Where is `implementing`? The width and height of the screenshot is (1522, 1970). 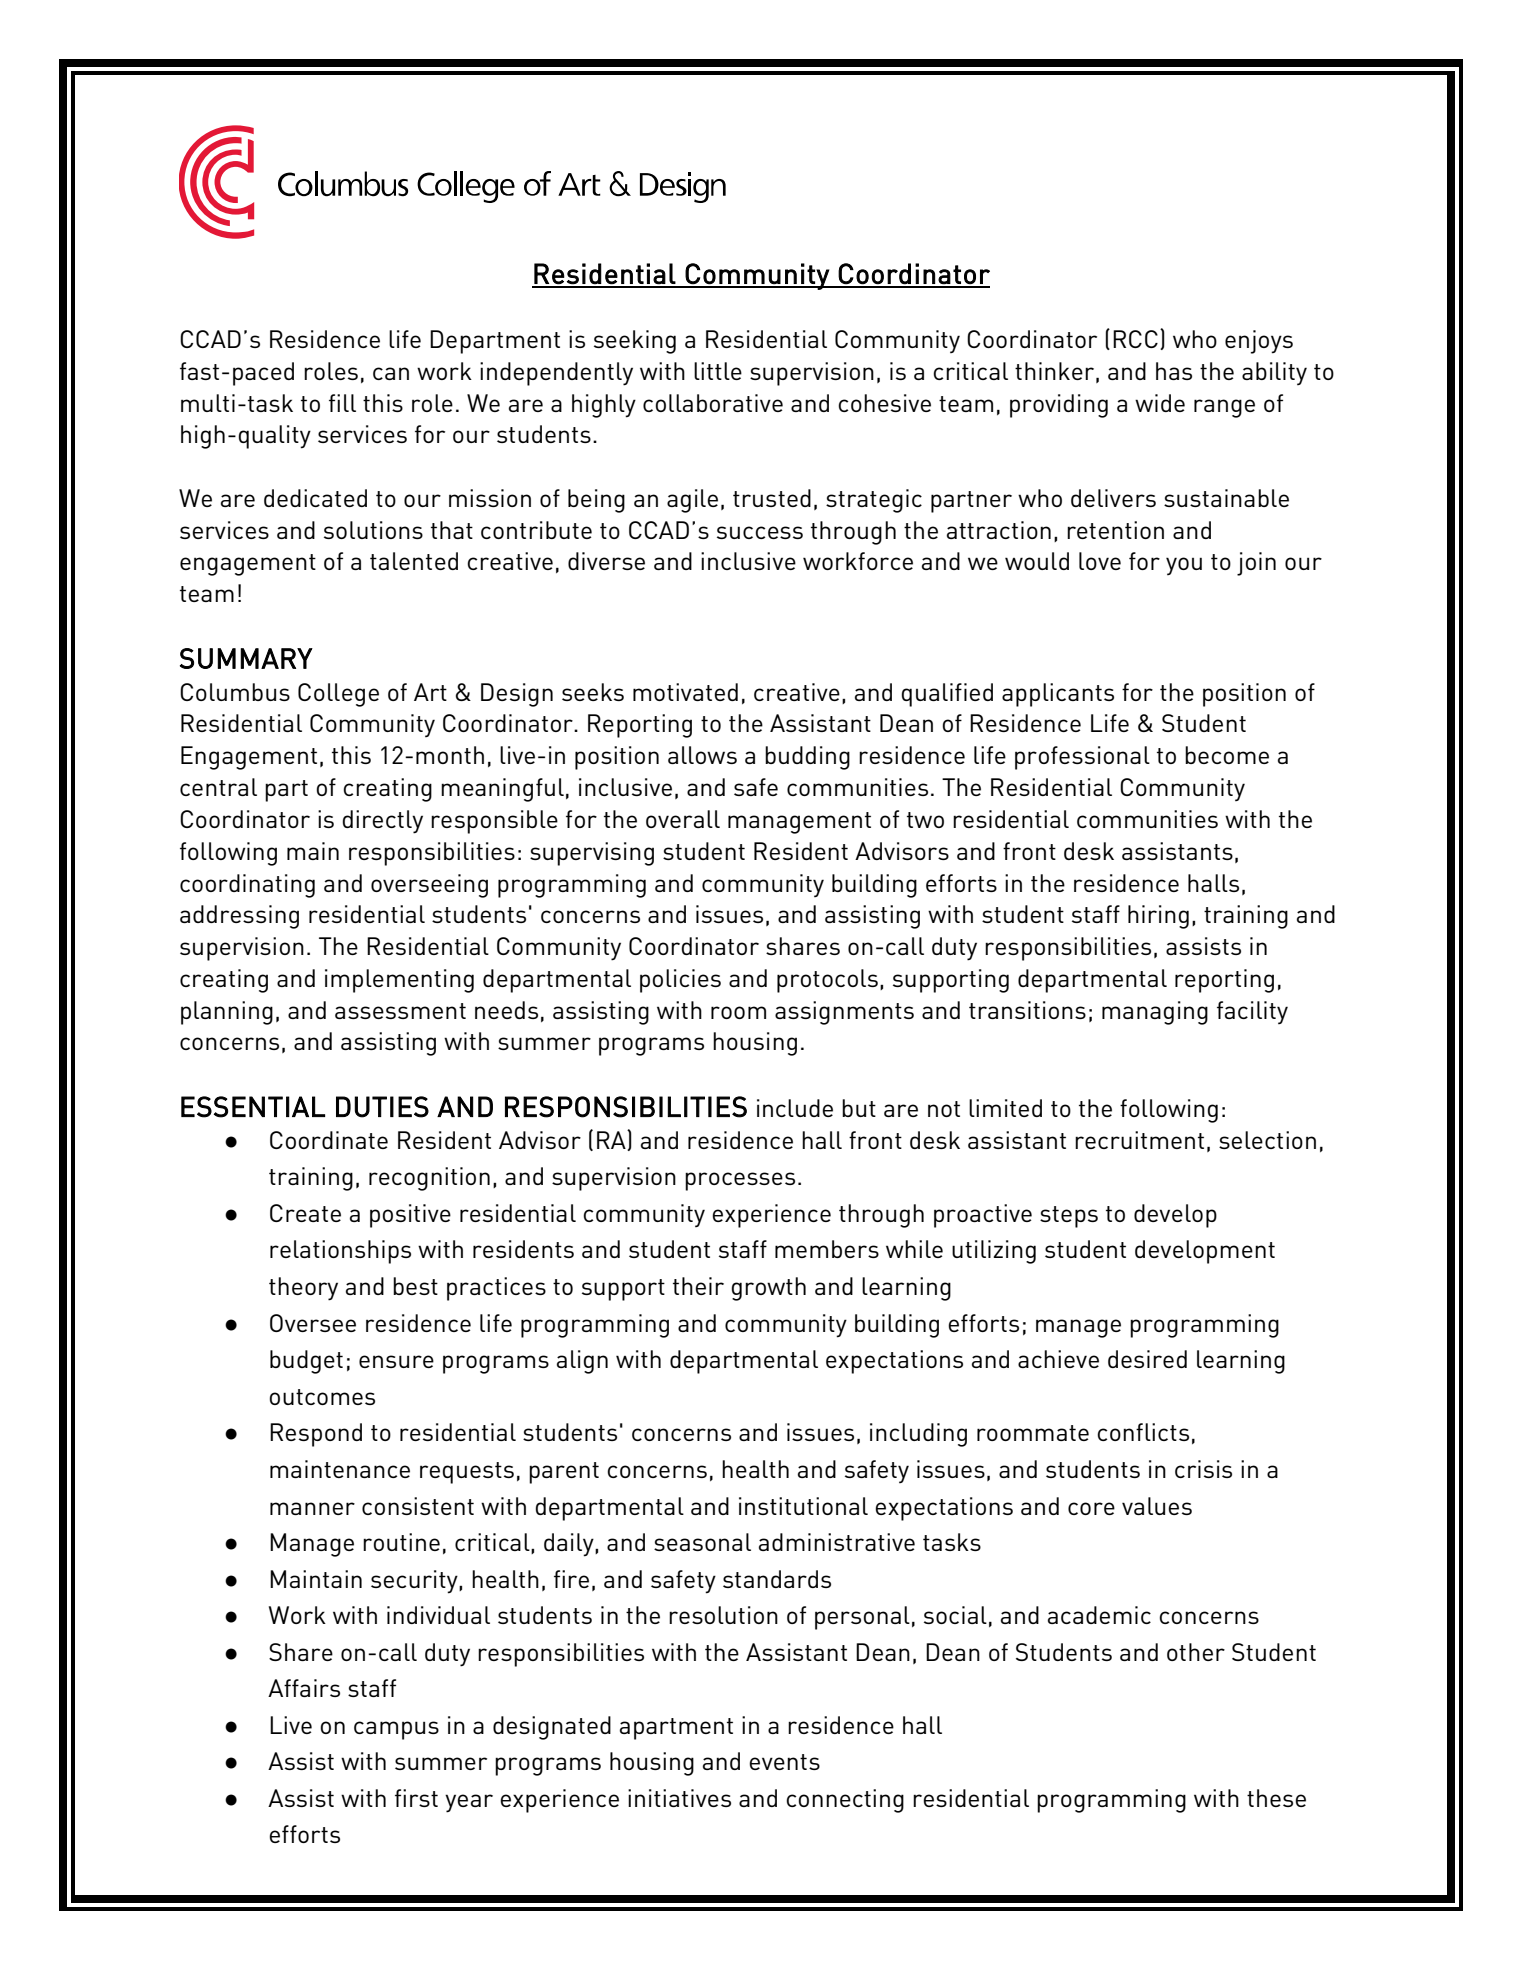
implementing is located at coordinates (399, 981).
